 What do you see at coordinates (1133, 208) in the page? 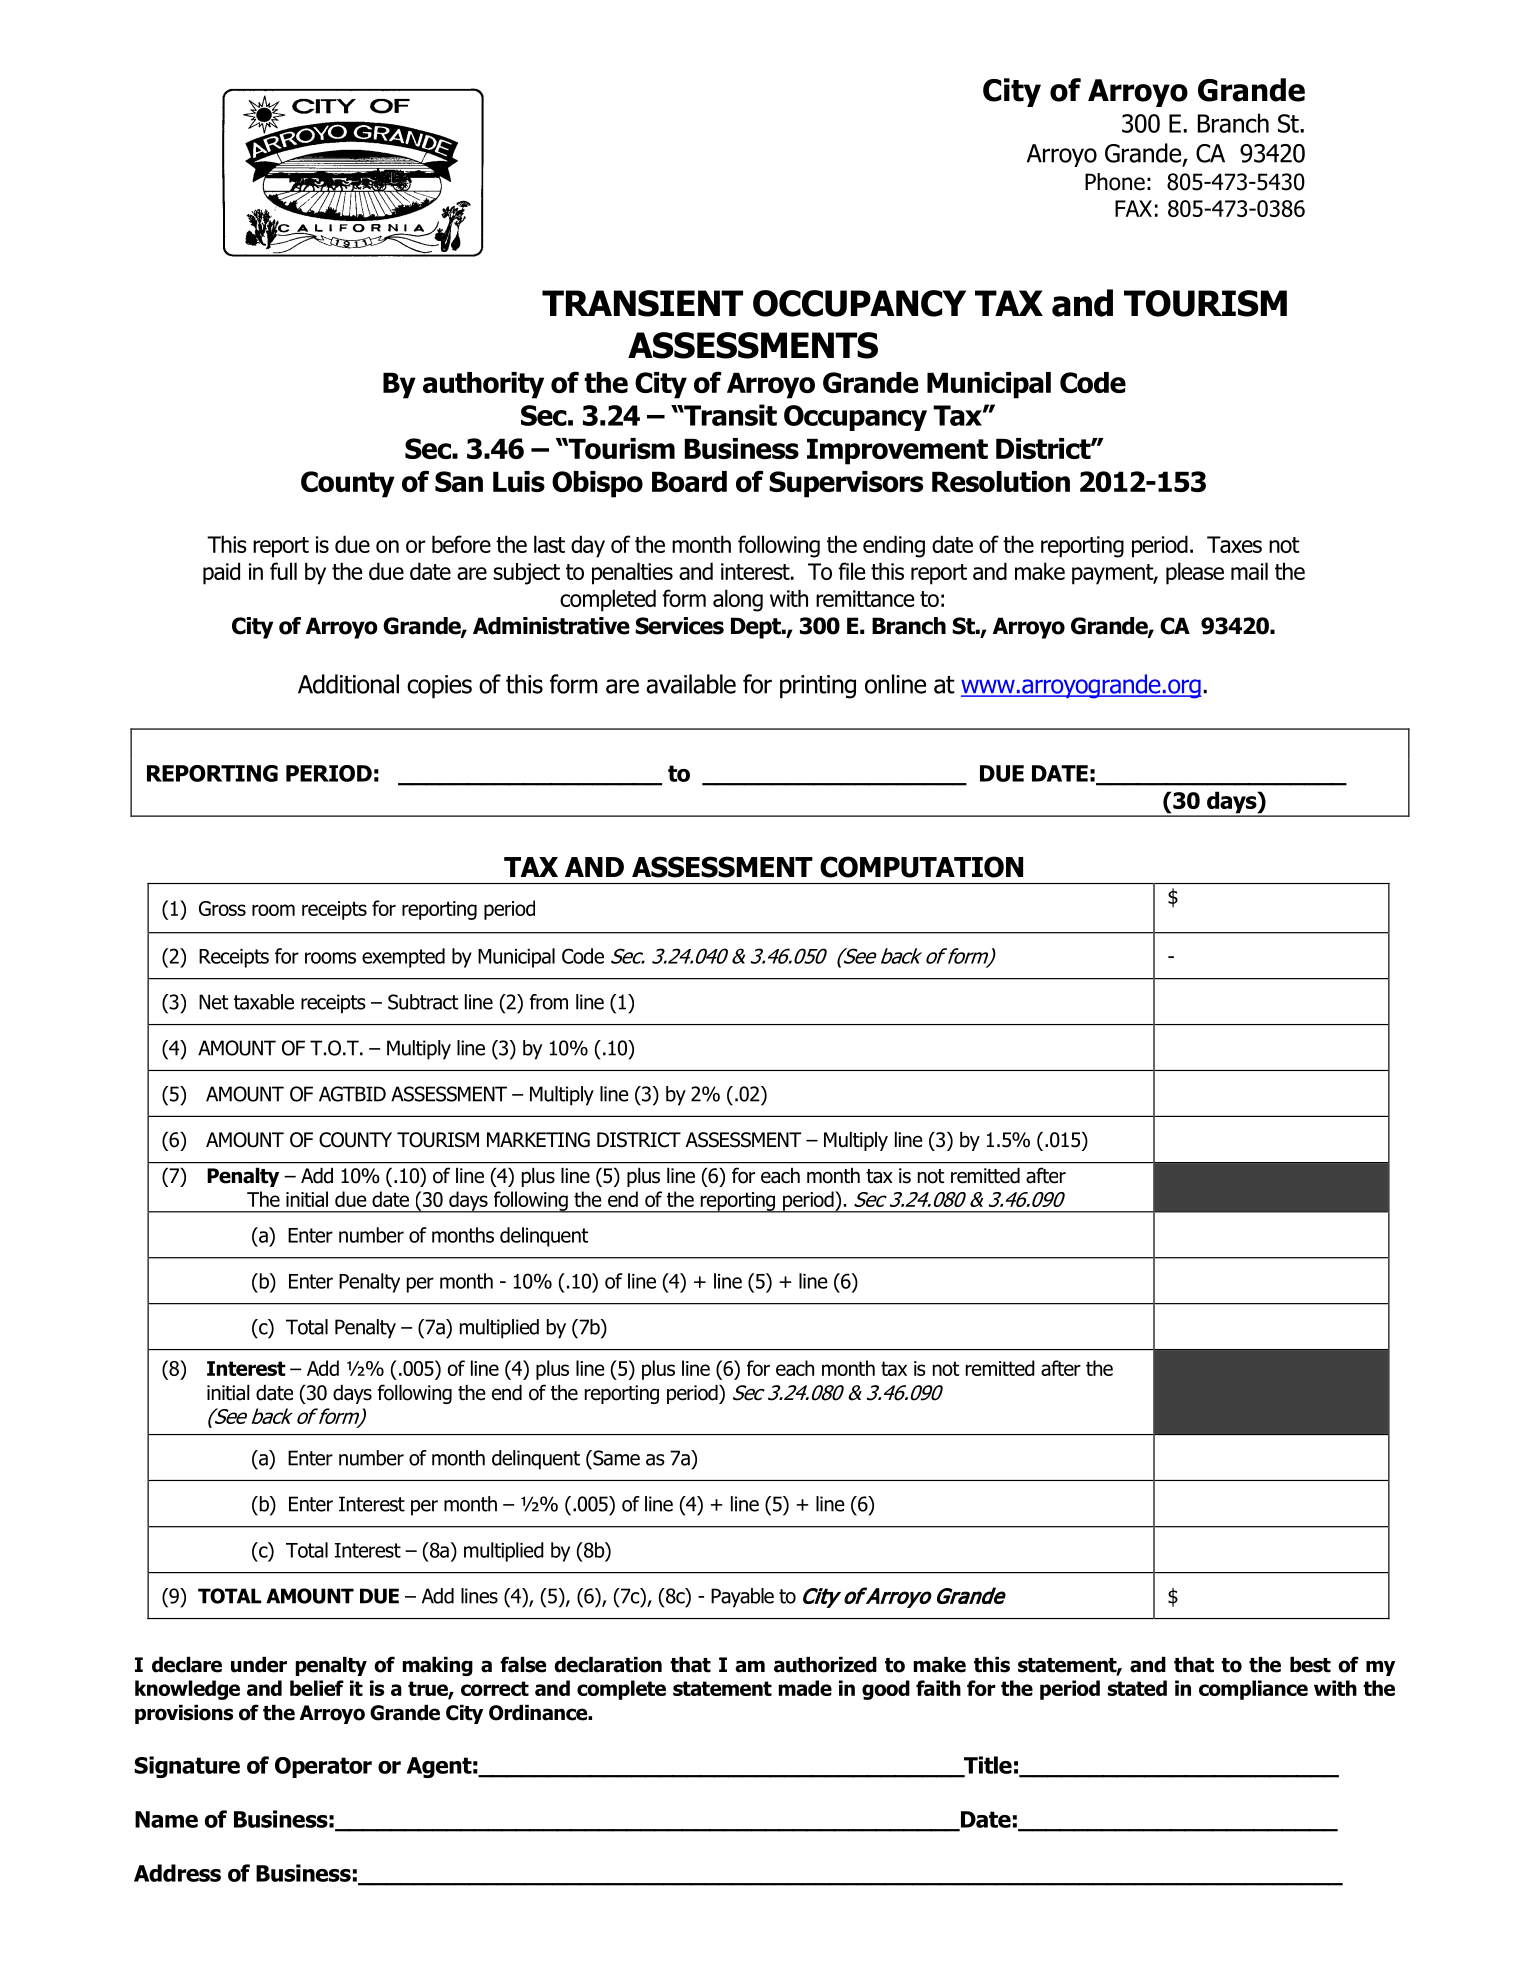
I see `FAX` at bounding box center [1133, 208].
